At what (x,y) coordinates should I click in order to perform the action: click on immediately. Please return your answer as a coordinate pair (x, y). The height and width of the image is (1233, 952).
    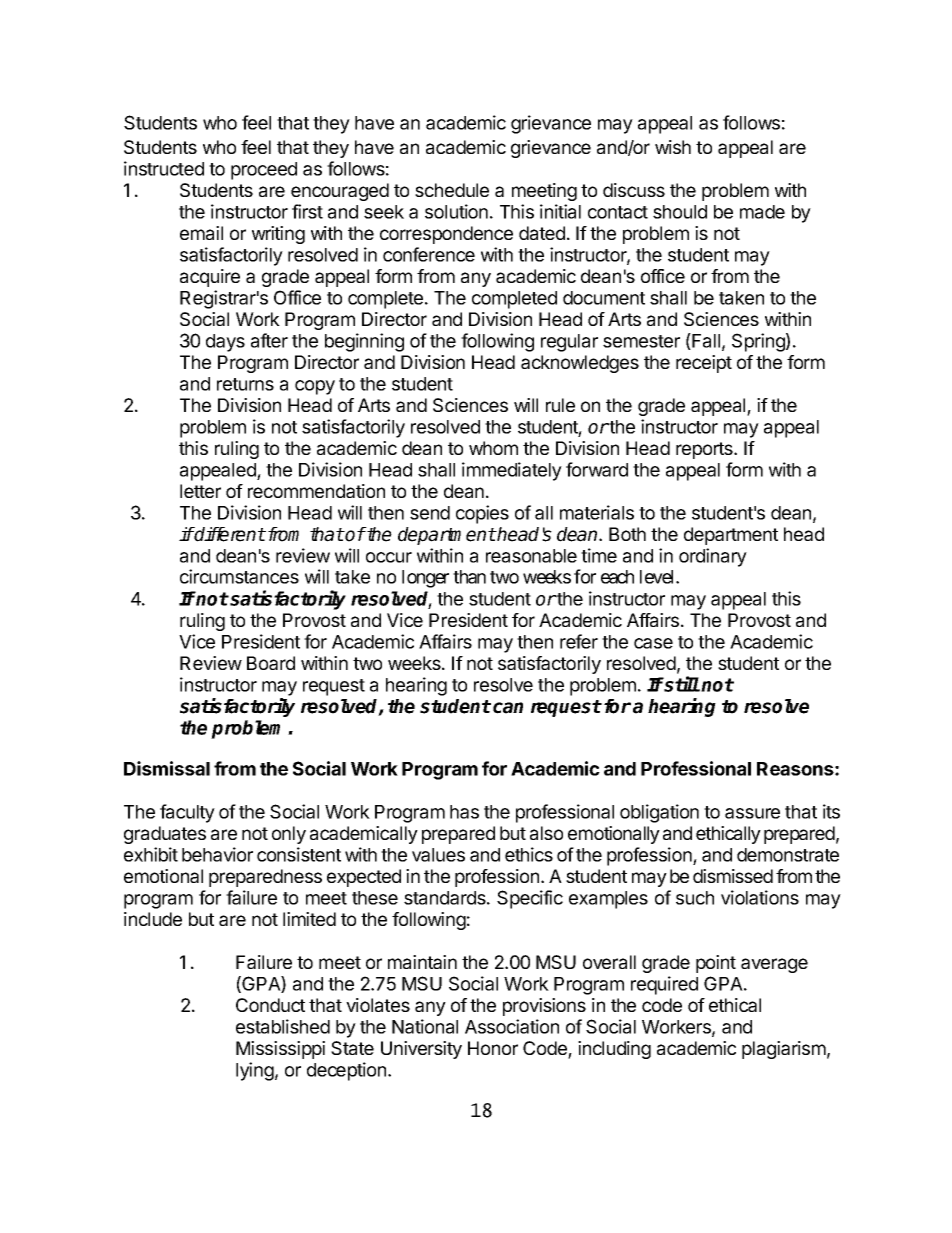
    Looking at the image, I should click on (512, 471).
